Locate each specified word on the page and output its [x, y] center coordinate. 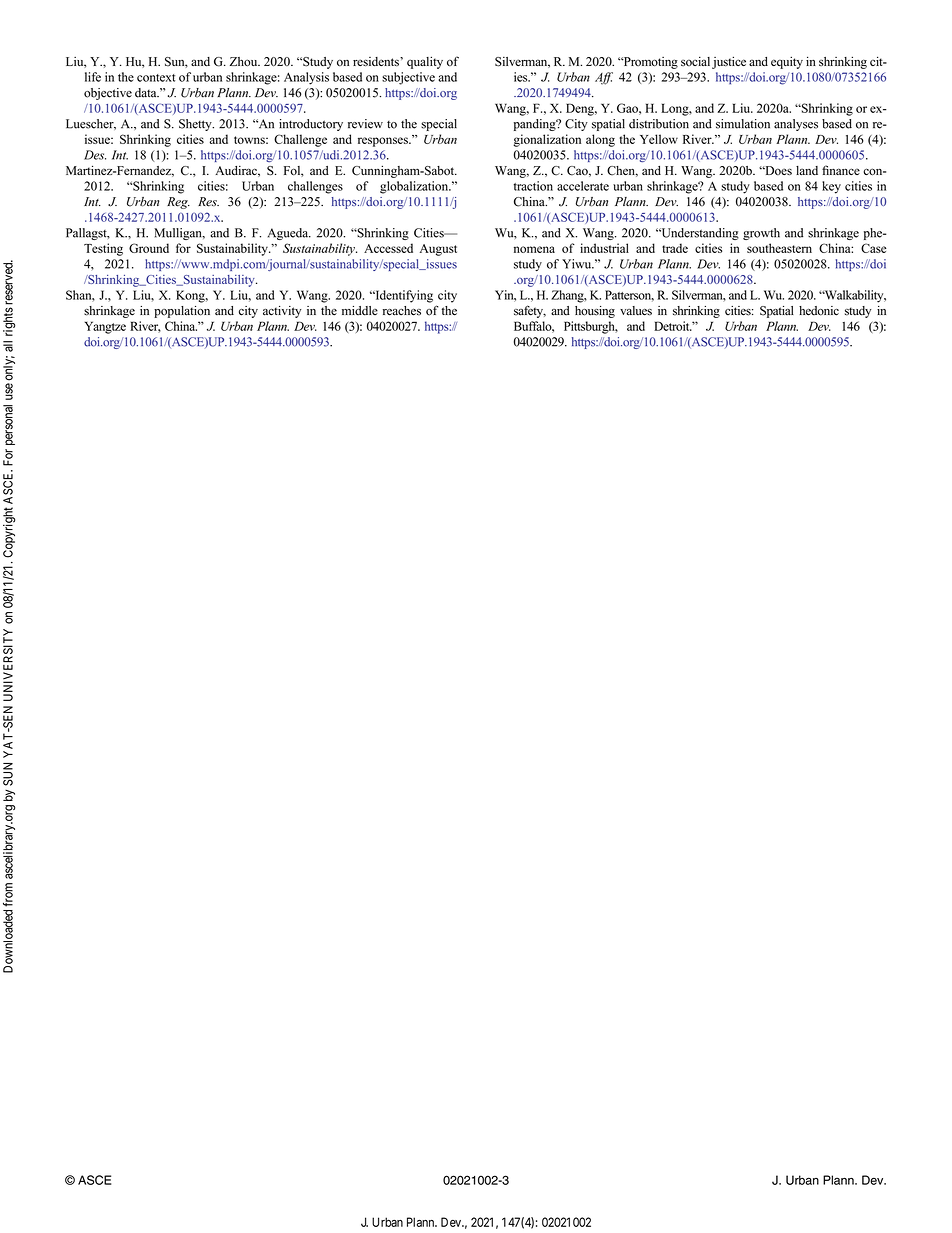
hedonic [819, 311]
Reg [178, 203]
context [156, 78]
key [831, 187]
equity [787, 63]
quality [425, 62]
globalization [415, 187]
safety [530, 311]
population [182, 312]
